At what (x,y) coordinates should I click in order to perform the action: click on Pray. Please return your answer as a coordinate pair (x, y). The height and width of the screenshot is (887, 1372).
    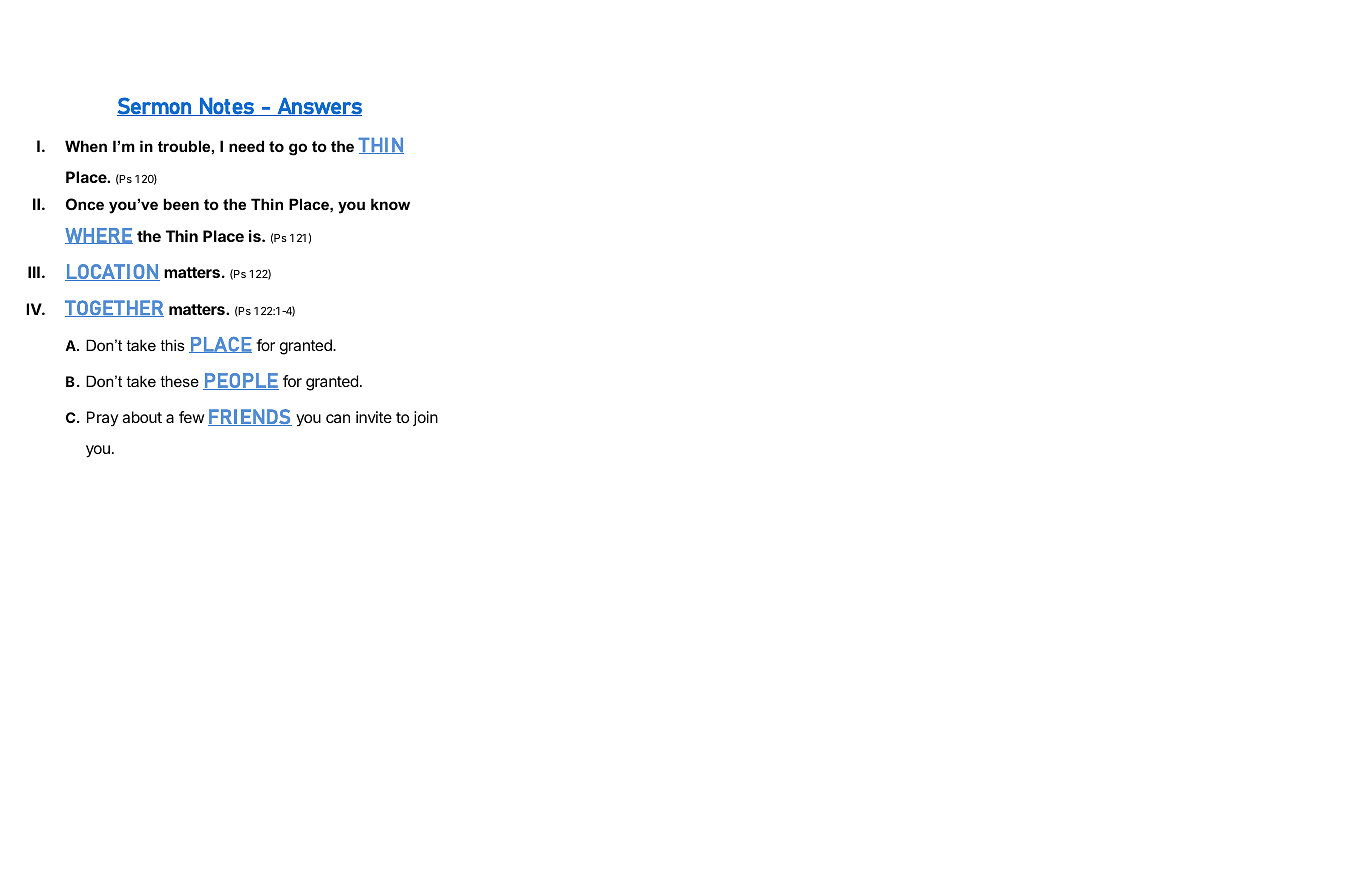
    Looking at the image, I should click on (102, 418).
